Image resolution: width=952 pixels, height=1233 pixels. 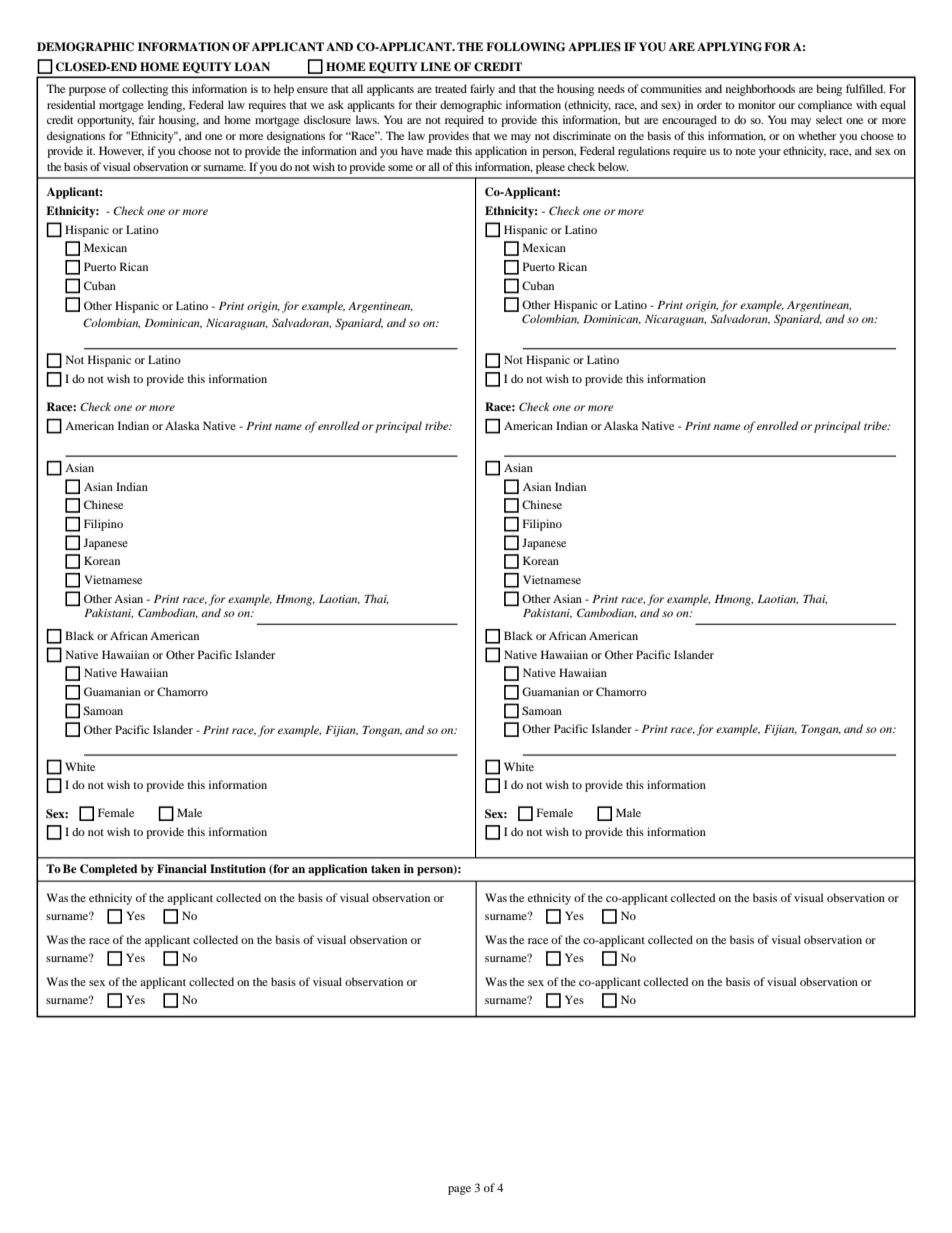 What do you see at coordinates (439, 150) in the page?
I see `made` at bounding box center [439, 150].
